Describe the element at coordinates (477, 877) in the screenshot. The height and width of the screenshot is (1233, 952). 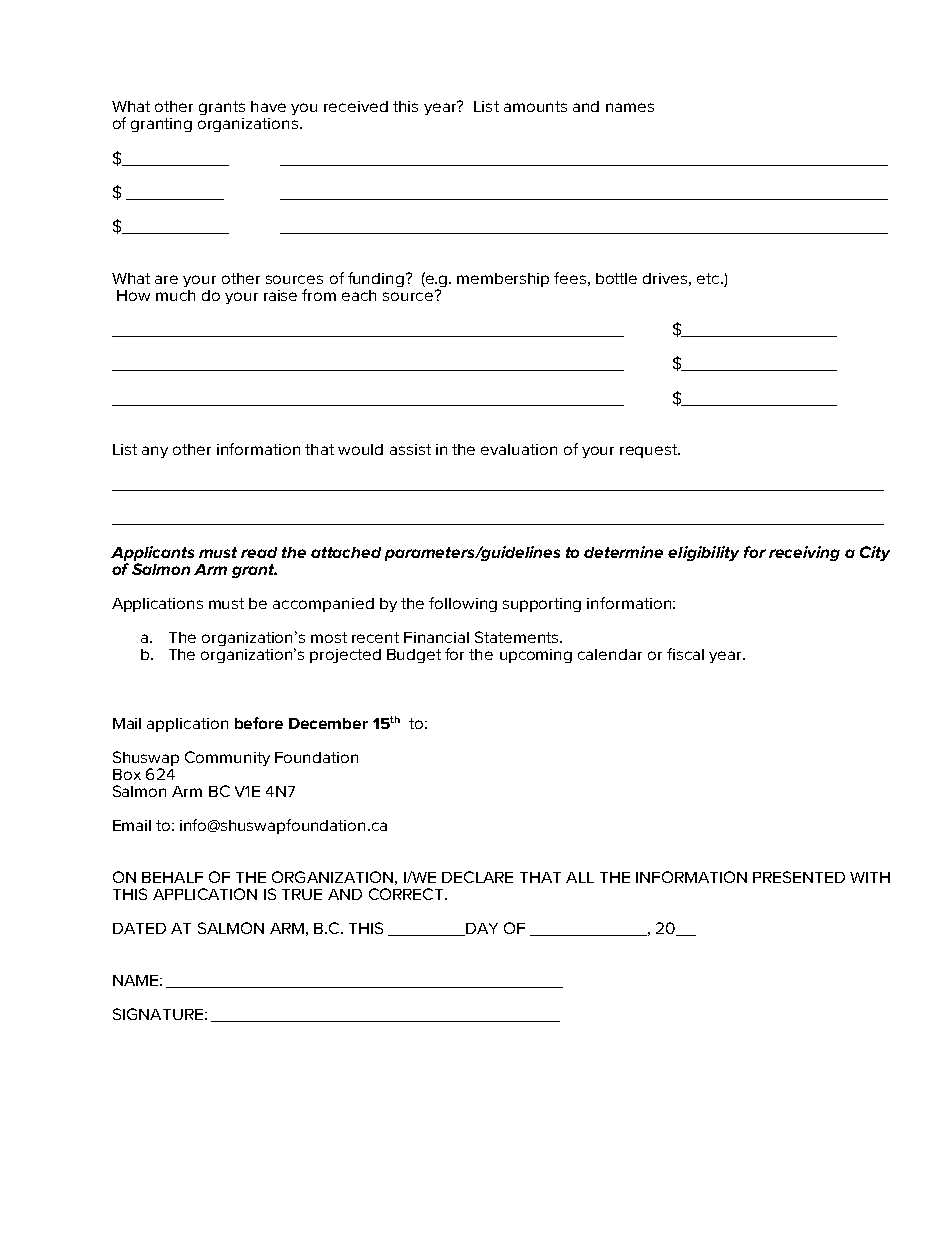
I see `DECLARE` at that location.
